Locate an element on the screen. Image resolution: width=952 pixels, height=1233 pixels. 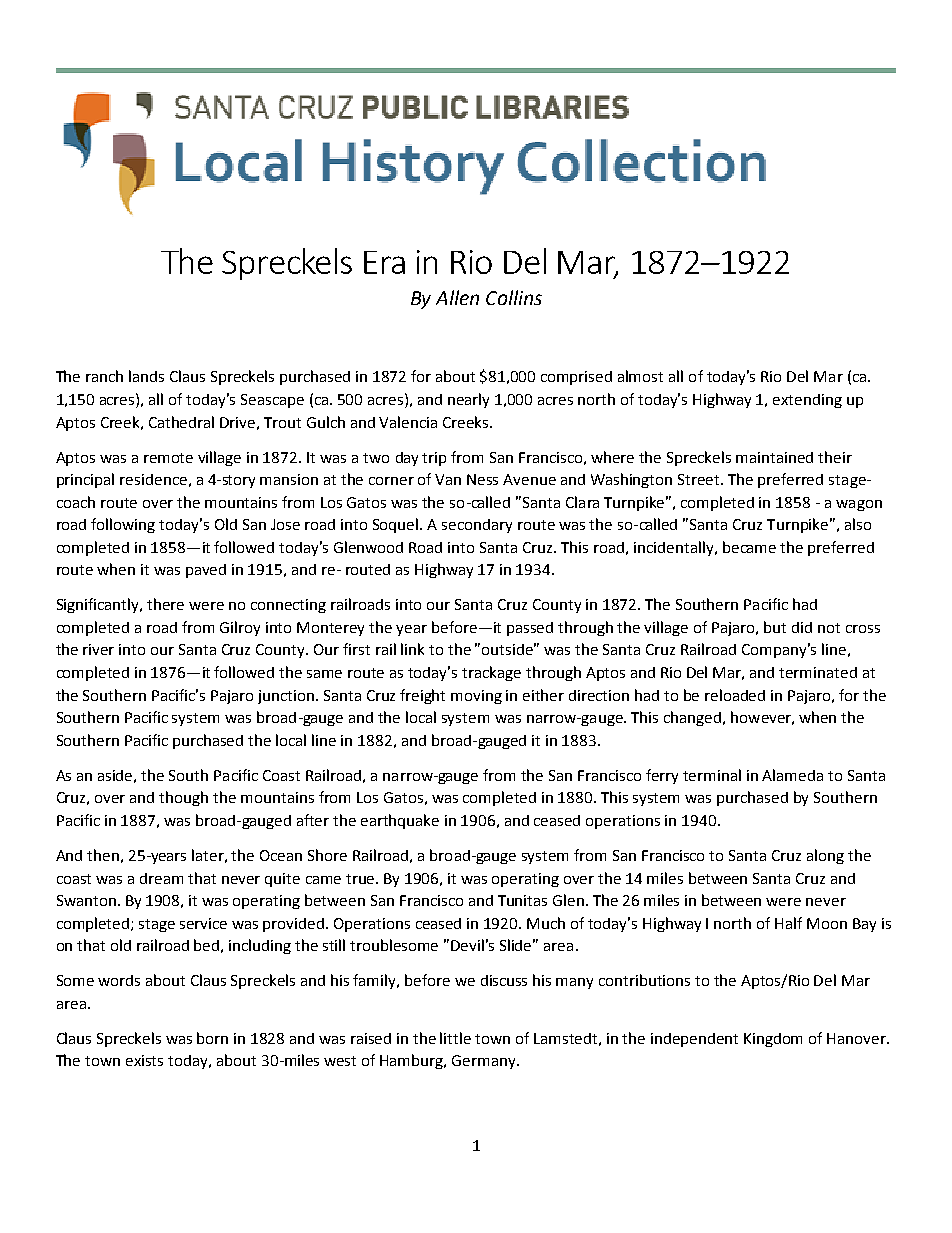
Alameda is located at coordinates (792, 775).
